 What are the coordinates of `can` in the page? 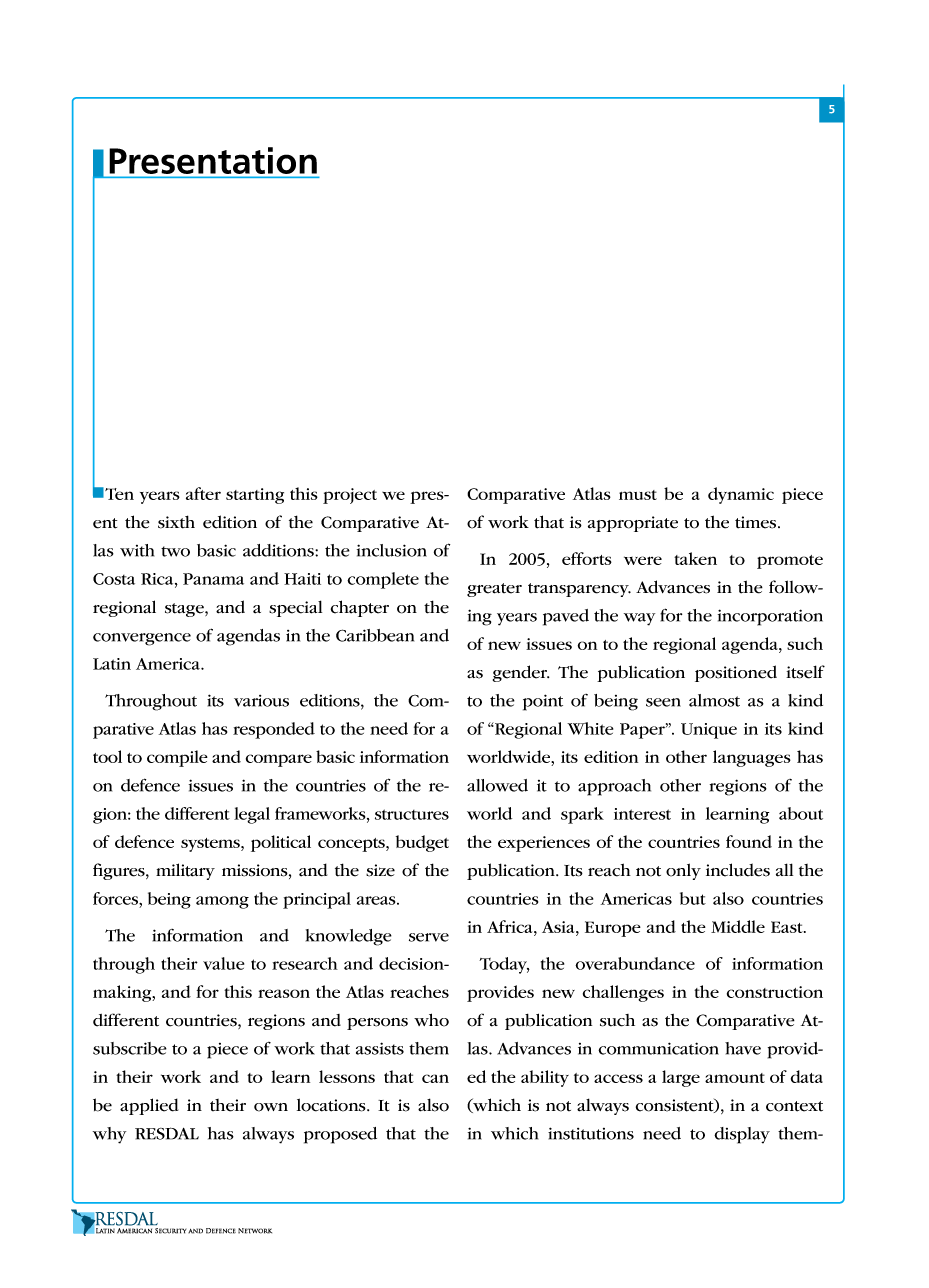 It's located at (435, 1078).
